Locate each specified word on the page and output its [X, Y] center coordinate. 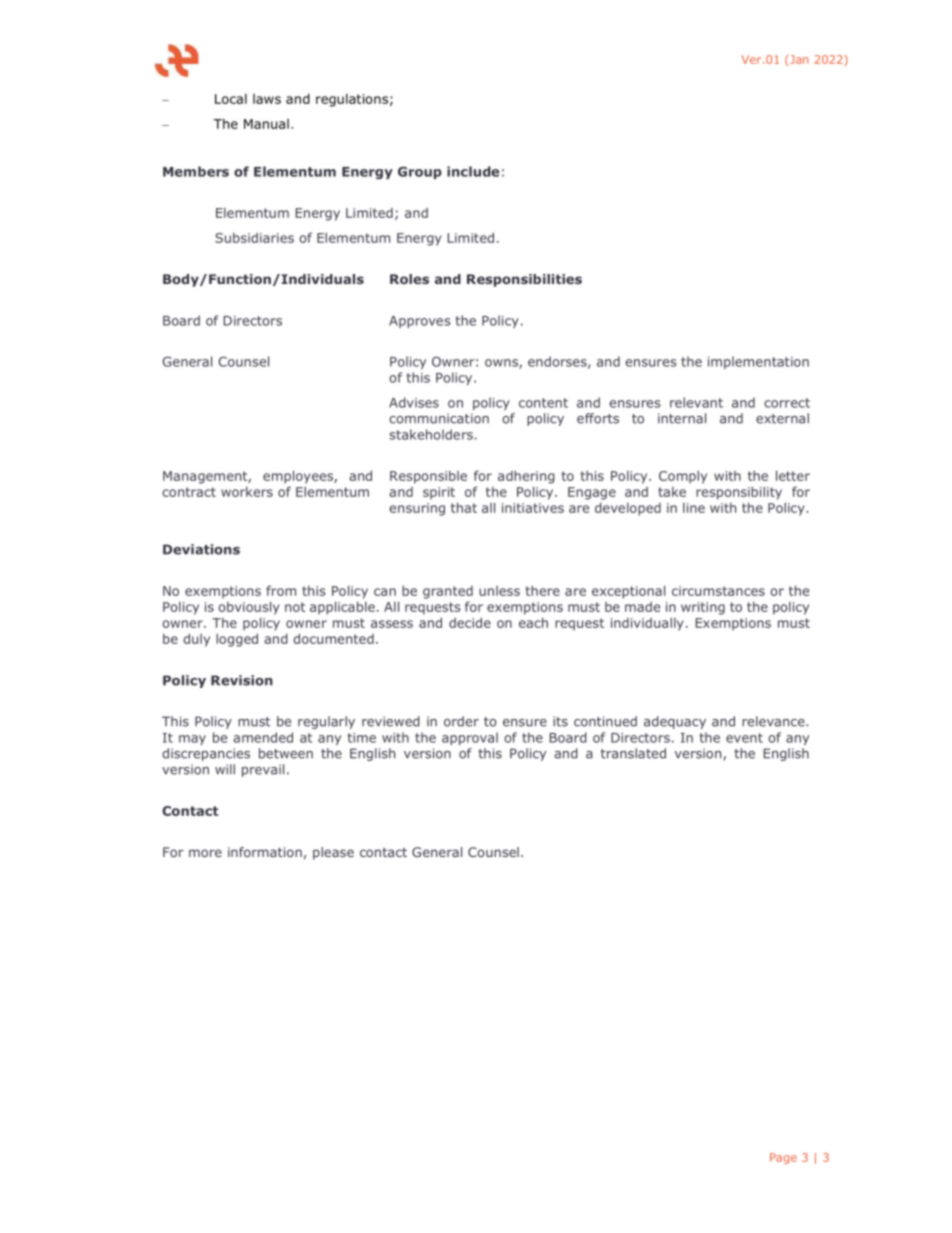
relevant [696, 402]
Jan [799, 59]
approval [470, 738]
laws [267, 99]
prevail [263, 770]
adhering [526, 477]
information [265, 852]
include [473, 171]
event [744, 738]
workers [247, 492]
